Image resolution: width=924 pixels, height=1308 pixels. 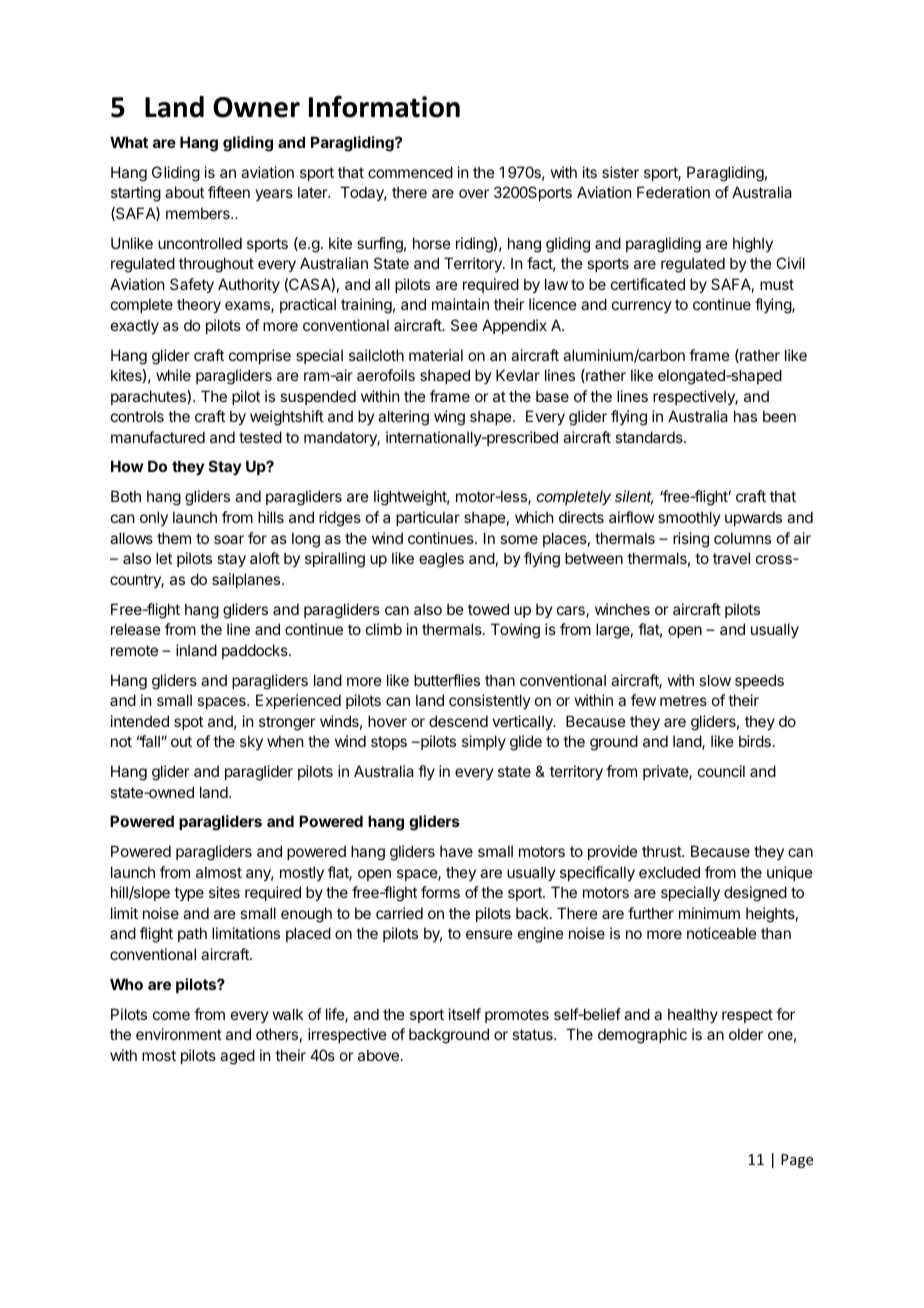 What do you see at coordinates (715, 680) in the screenshot?
I see `slow` at bounding box center [715, 680].
